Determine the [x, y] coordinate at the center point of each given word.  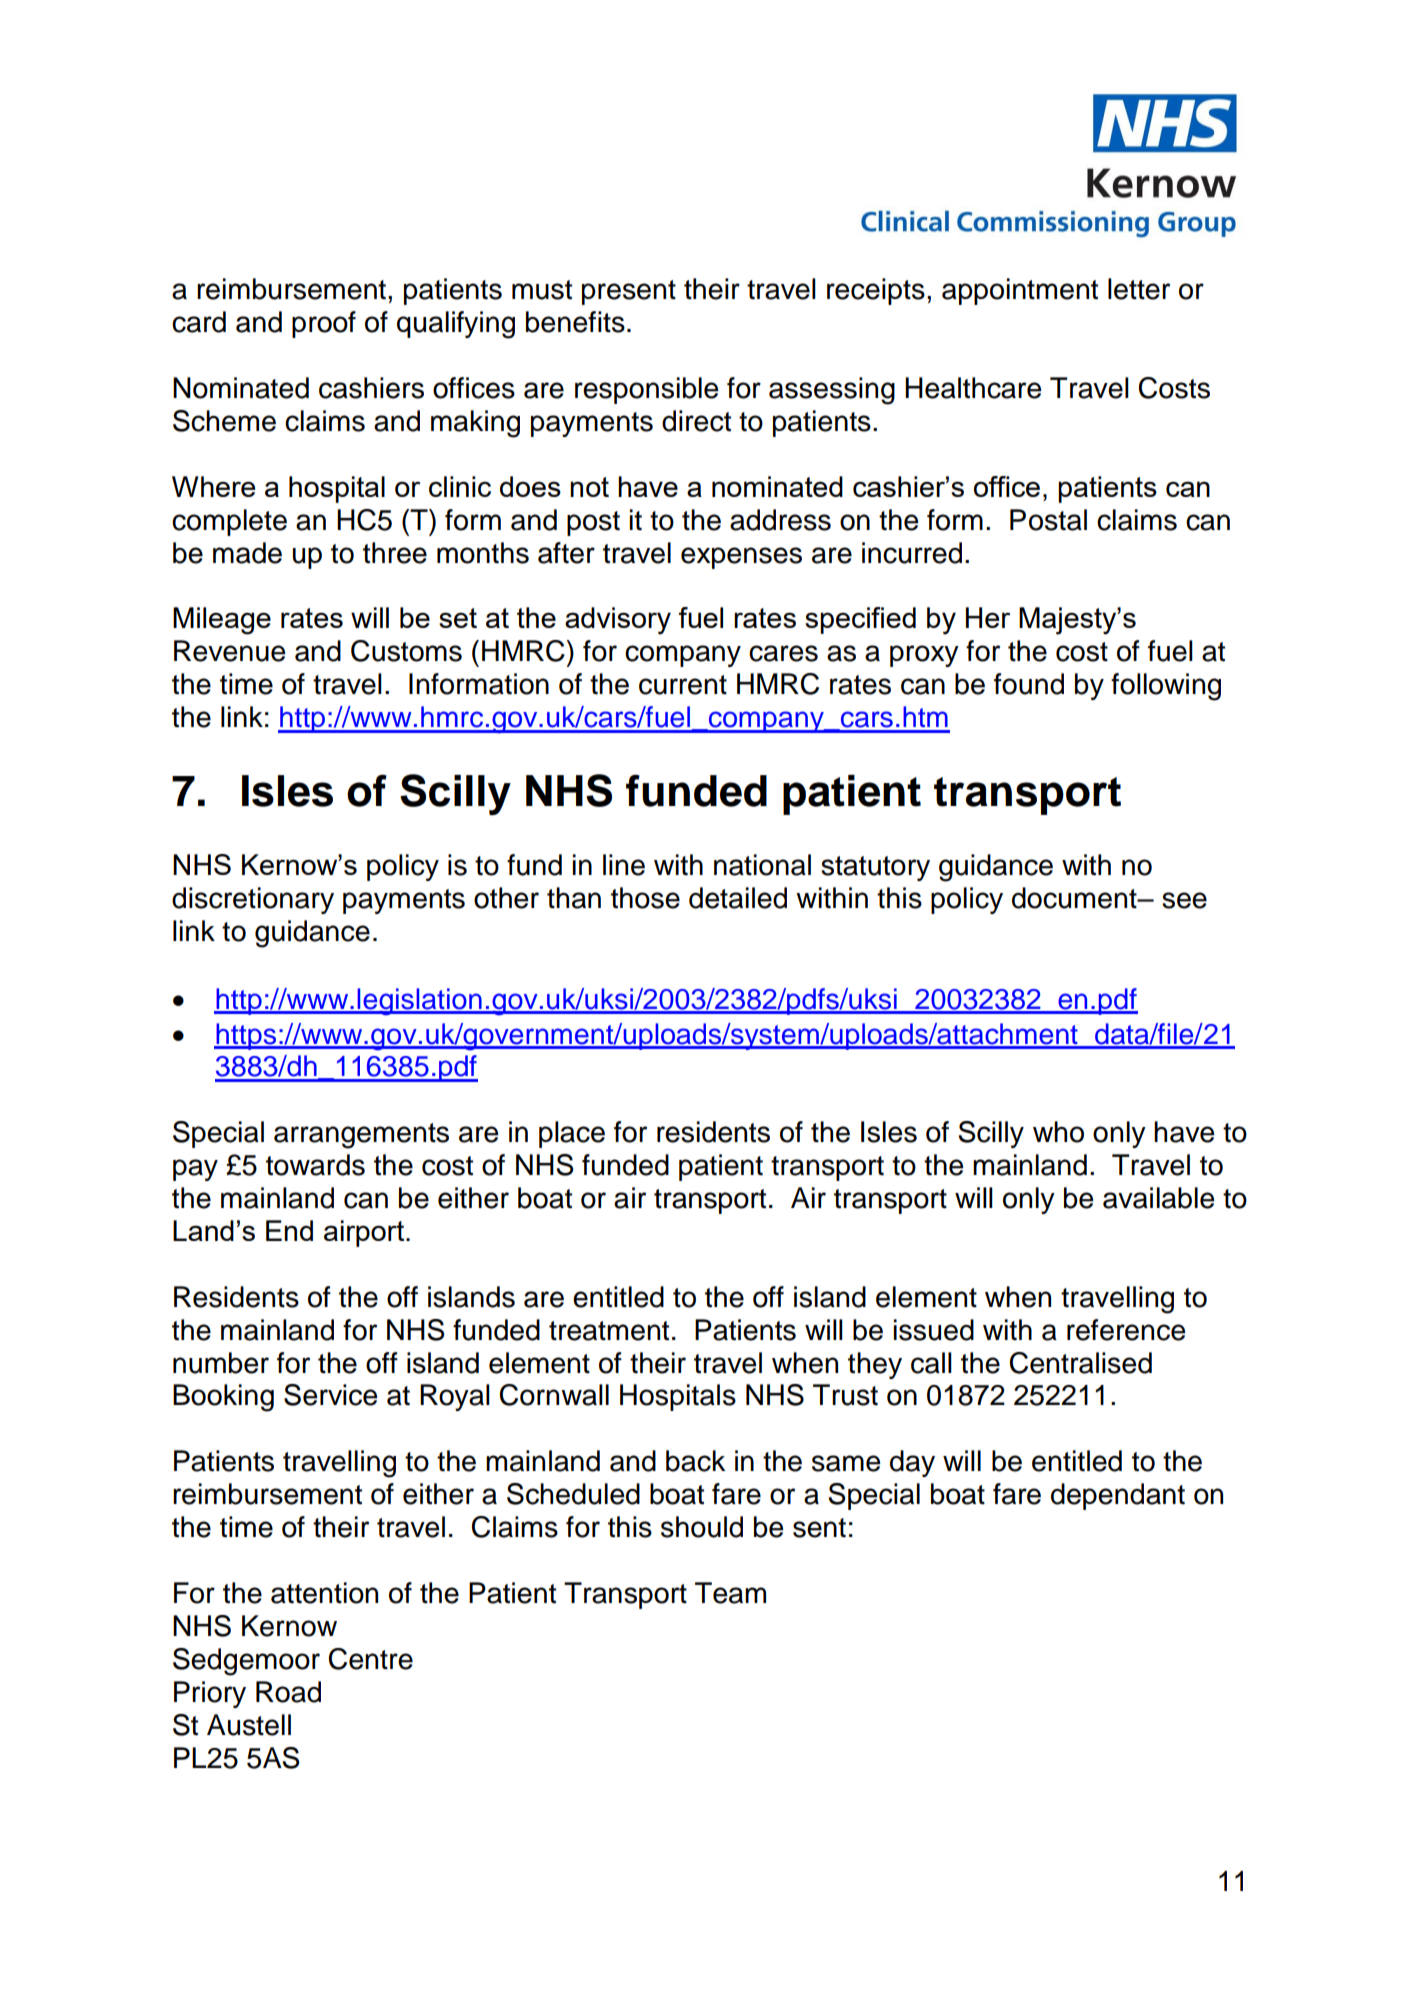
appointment [1020, 291]
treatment [609, 1331]
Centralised [1081, 1363]
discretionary [253, 900]
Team [730, 1593]
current [683, 685]
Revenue [229, 651]
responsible [646, 390]
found [1029, 684]
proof [324, 324]
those [645, 898]
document [1075, 898]
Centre [371, 1659]
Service [330, 1395]
